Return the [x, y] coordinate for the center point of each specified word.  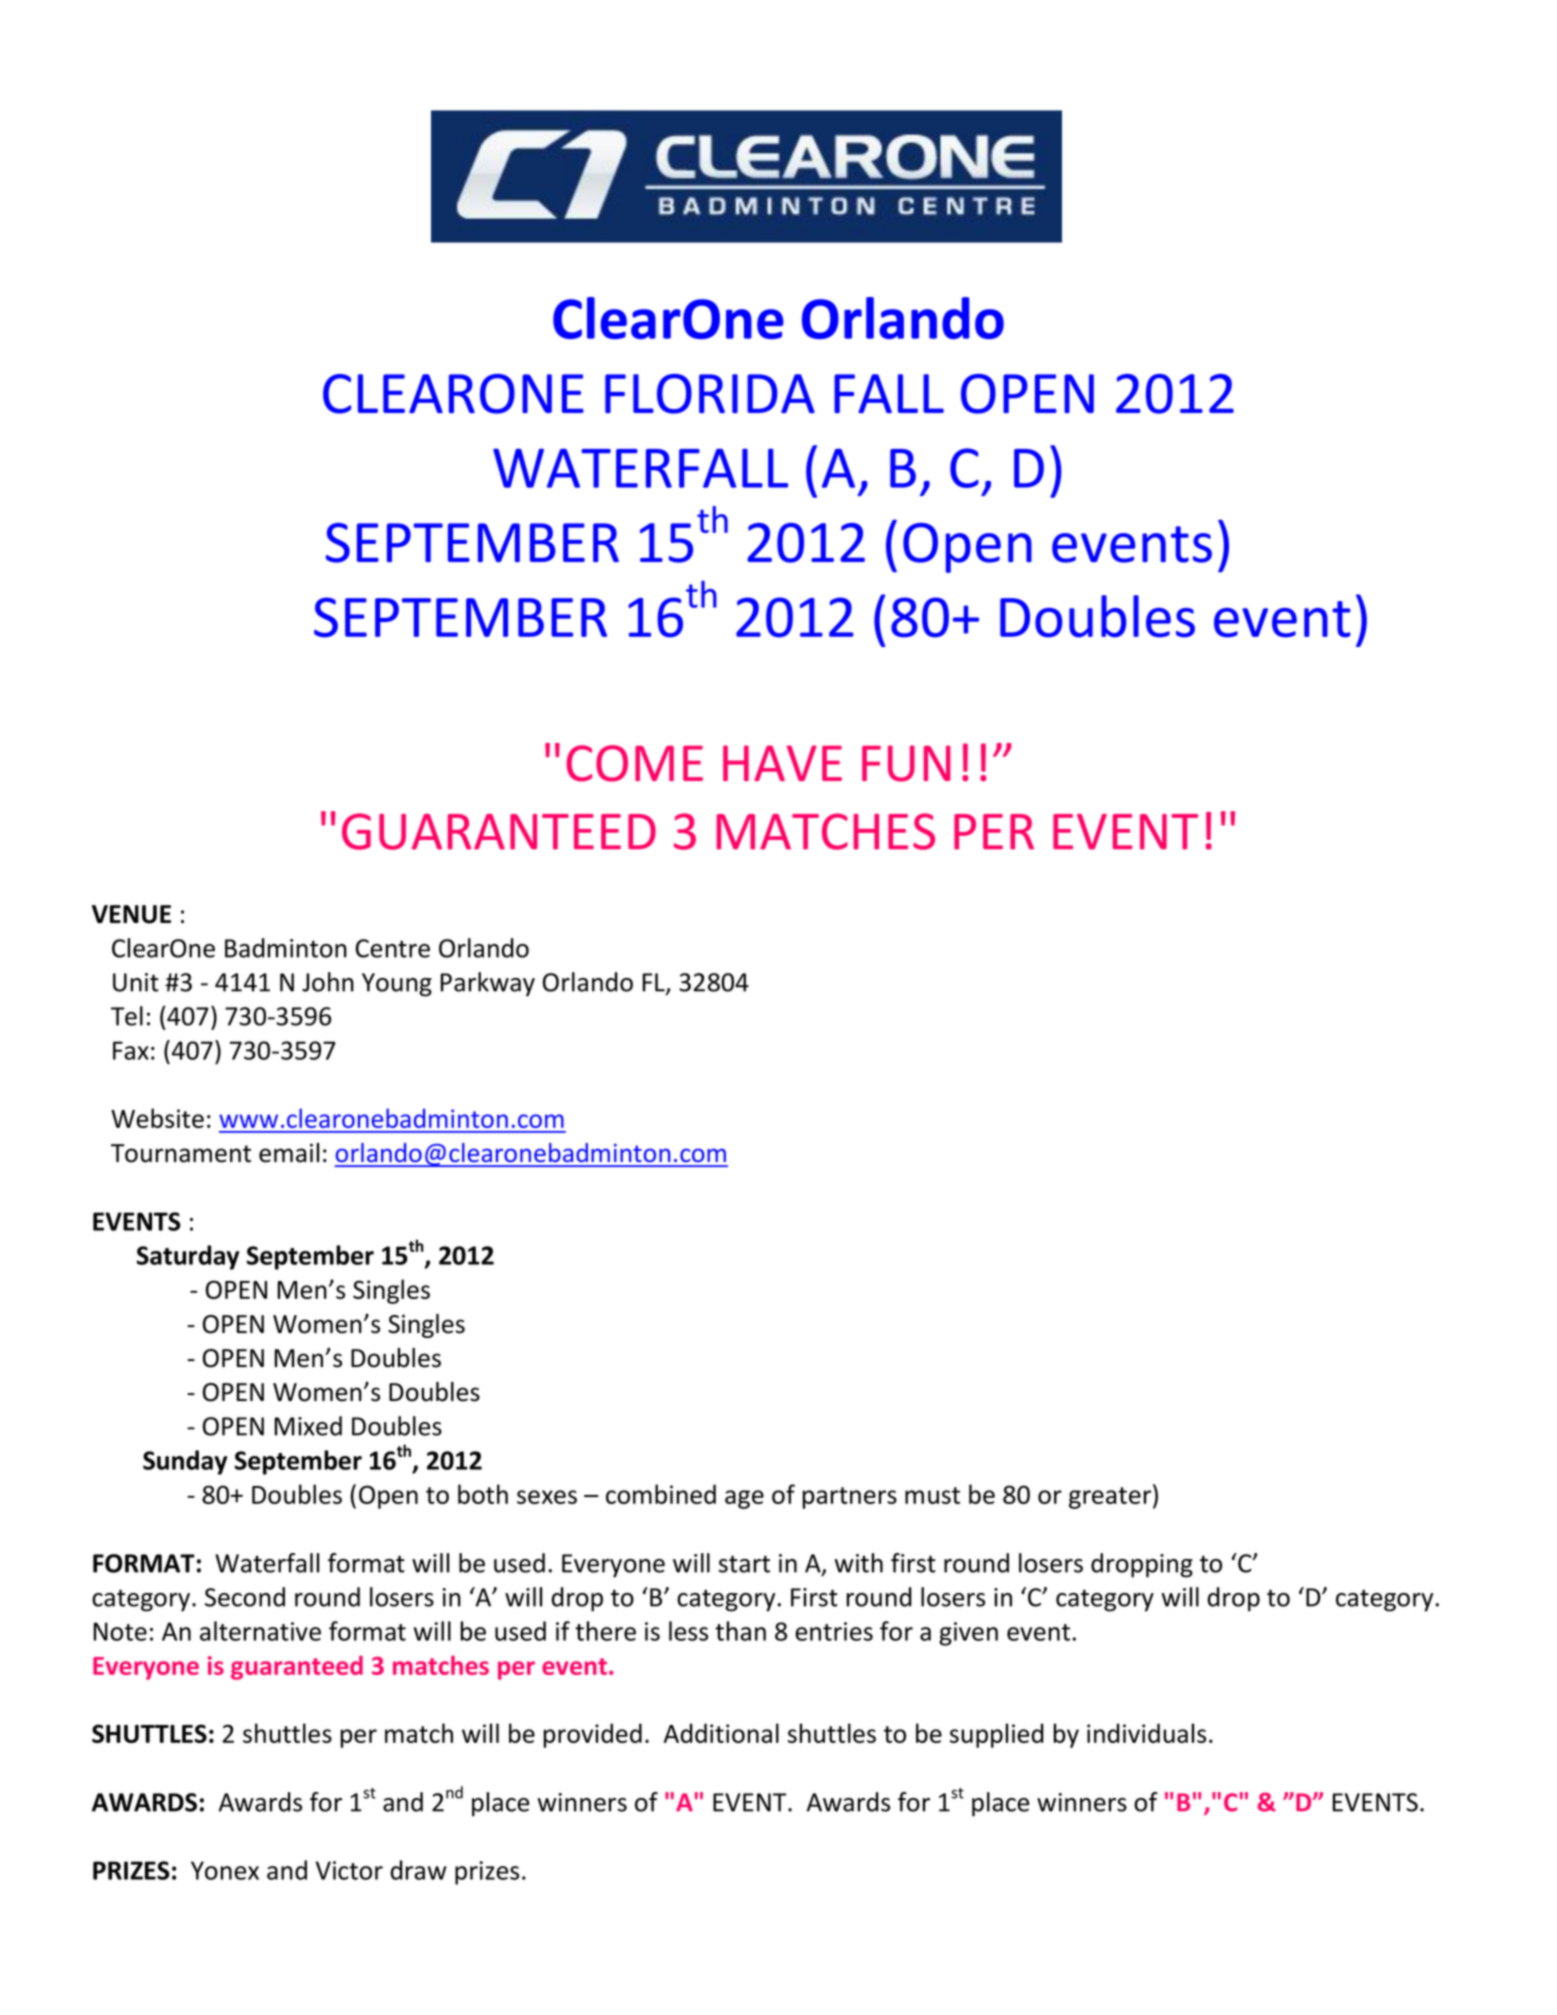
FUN [906, 763]
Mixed [308, 1426]
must [932, 1495]
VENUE [131, 914]
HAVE [782, 763]
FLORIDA [710, 394]
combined [661, 1494]
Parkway [488, 984]
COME [634, 763]
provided [593, 1735]
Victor [349, 1870]
